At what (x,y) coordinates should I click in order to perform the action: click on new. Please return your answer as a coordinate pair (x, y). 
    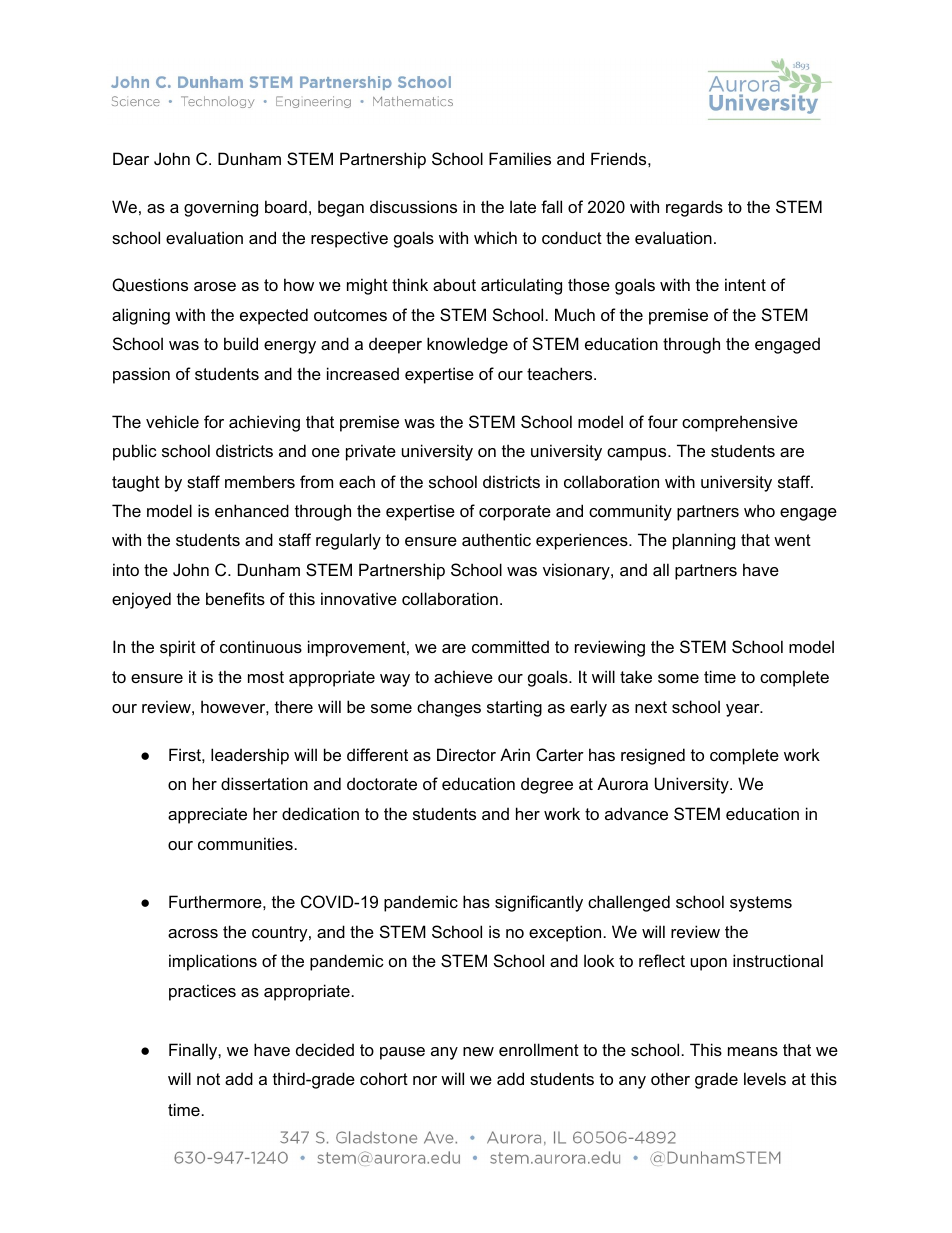
    Looking at the image, I should click on (478, 1051).
